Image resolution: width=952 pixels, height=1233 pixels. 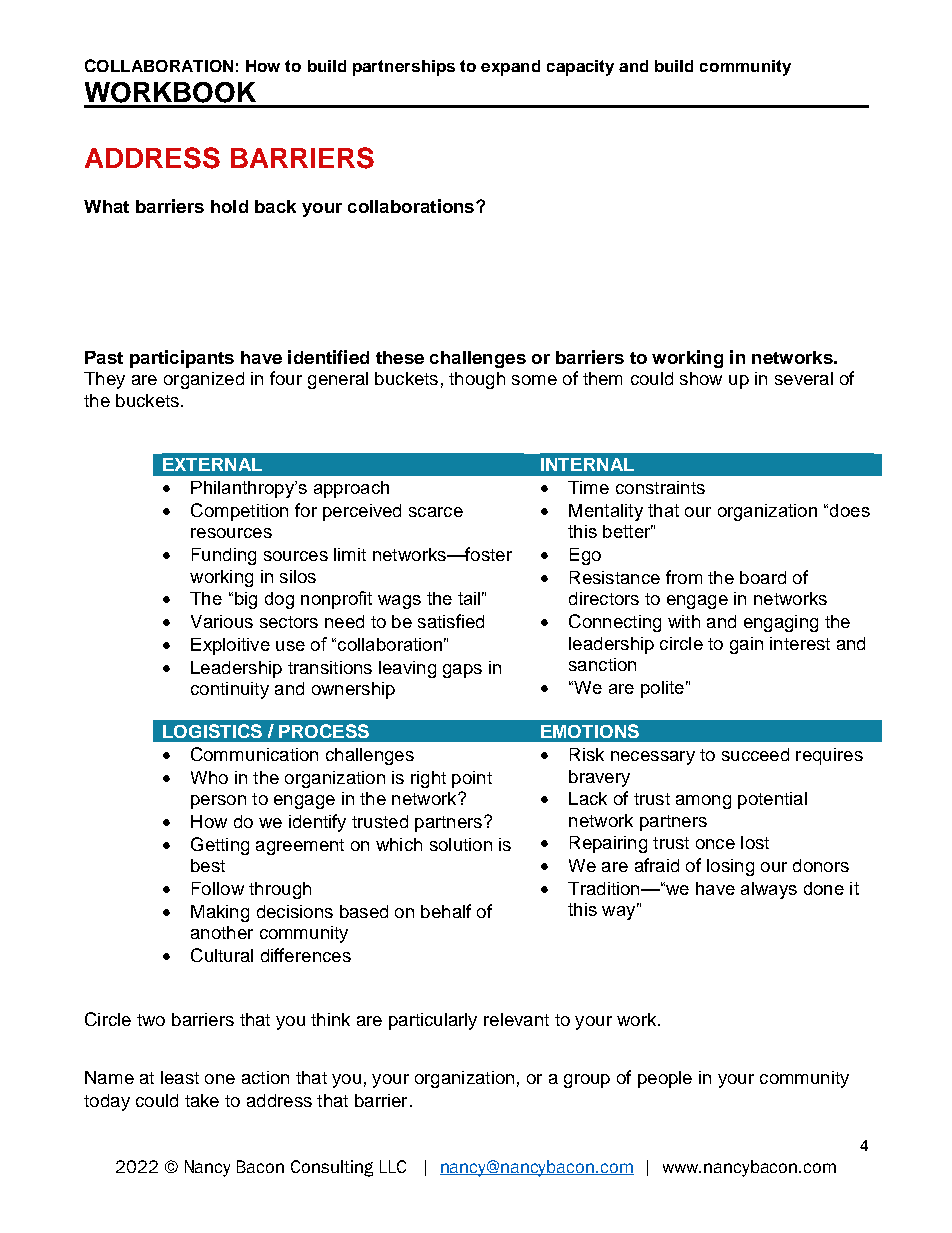 What do you see at coordinates (755, 754) in the screenshot?
I see `succeed` at bounding box center [755, 754].
